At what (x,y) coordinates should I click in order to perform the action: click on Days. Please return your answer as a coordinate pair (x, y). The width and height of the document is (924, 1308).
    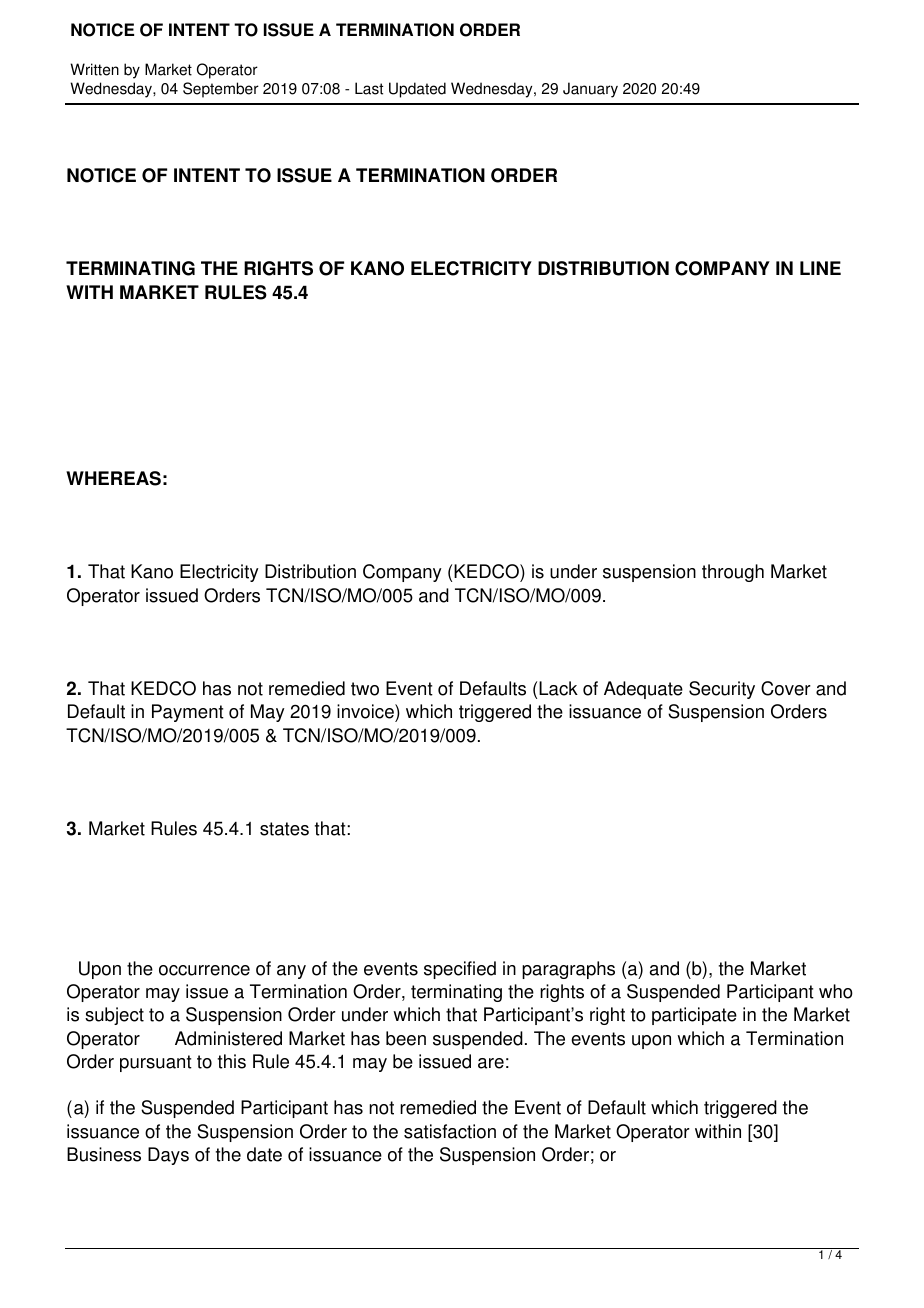
    Looking at the image, I should click on (168, 1156).
